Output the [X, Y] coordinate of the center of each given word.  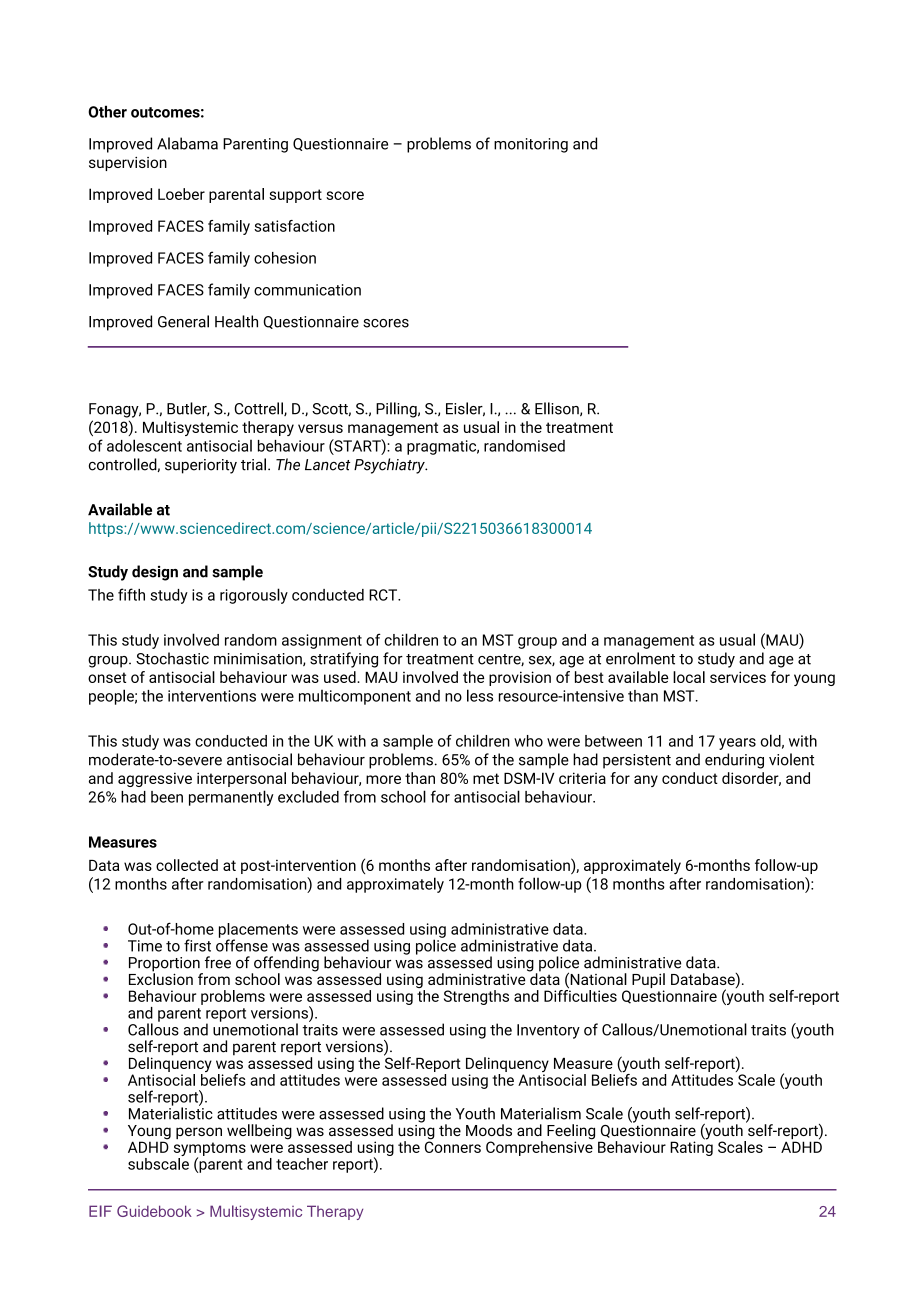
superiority [201, 466]
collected [187, 865]
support [295, 196]
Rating [691, 1147]
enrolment [640, 658]
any [646, 781]
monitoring [531, 145]
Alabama [187, 143]
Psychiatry [390, 466]
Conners [453, 1146]
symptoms [210, 1150]
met [486, 778]
